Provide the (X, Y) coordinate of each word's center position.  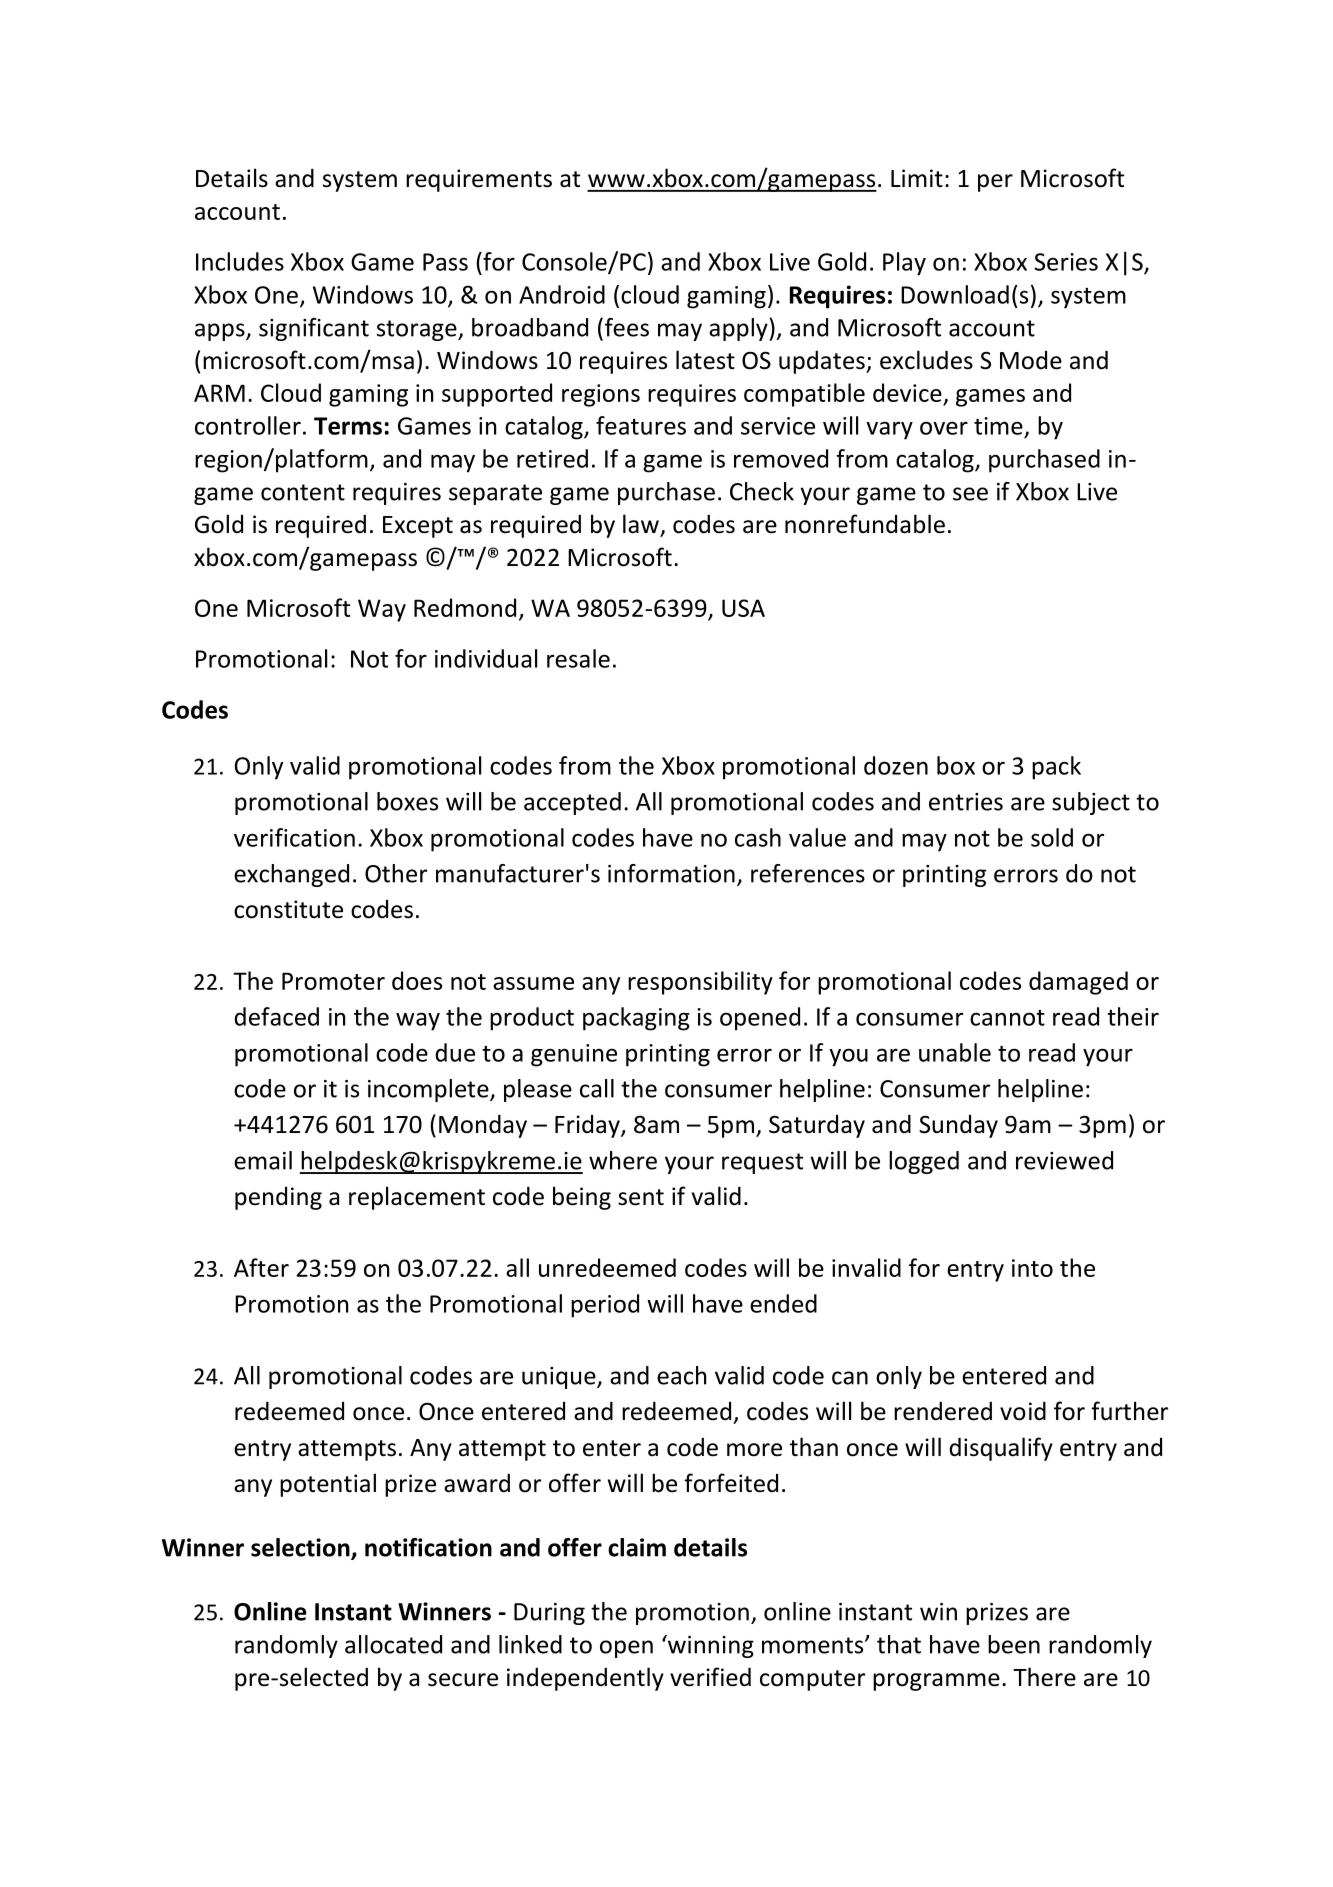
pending (278, 1198)
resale (578, 658)
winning (710, 1646)
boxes (407, 801)
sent (641, 1197)
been (1014, 1644)
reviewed (1064, 1160)
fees (625, 327)
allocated (393, 1644)
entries (966, 802)
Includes (240, 261)
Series (1066, 262)
